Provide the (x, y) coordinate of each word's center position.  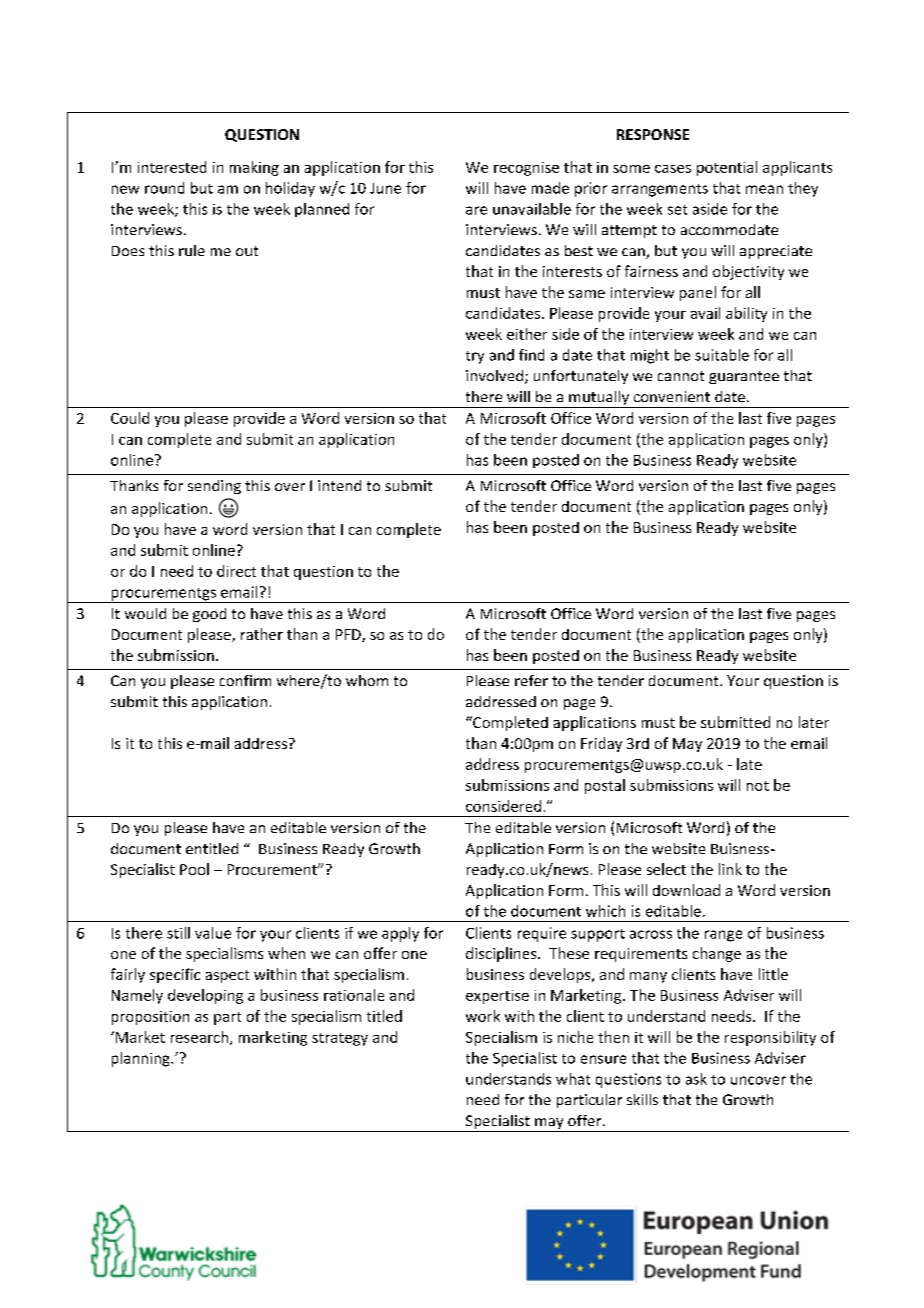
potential (727, 168)
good (209, 615)
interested (172, 167)
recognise (526, 169)
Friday (601, 744)
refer (531, 680)
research (201, 1038)
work (483, 1016)
